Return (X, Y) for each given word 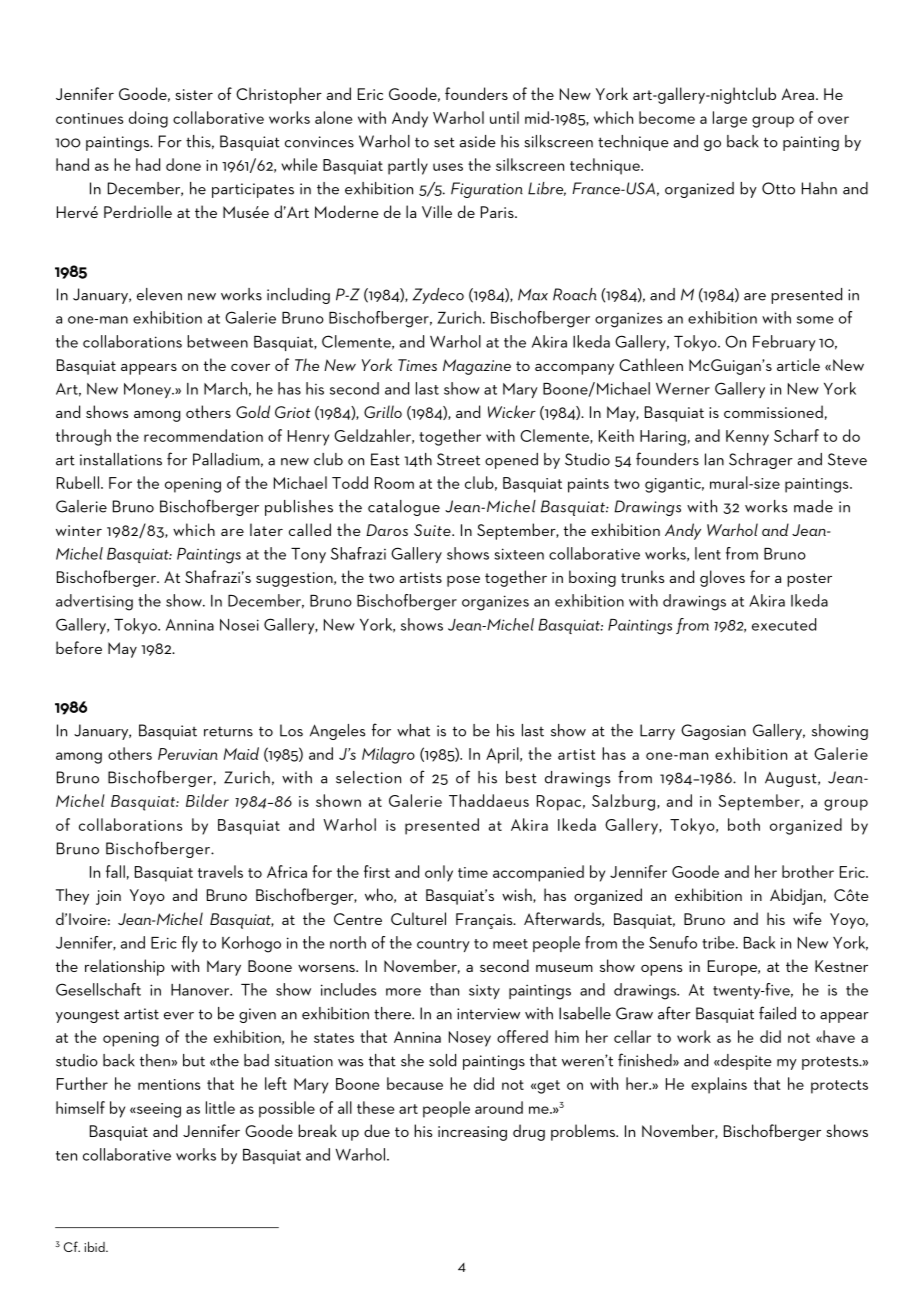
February (784, 343)
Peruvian (188, 754)
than (444, 989)
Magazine (477, 367)
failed (777, 1013)
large (730, 119)
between (217, 341)
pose (463, 581)
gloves (722, 578)
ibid (95, 1246)
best (521, 777)
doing (148, 119)
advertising (94, 602)
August (792, 779)
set (444, 142)
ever (179, 1016)
